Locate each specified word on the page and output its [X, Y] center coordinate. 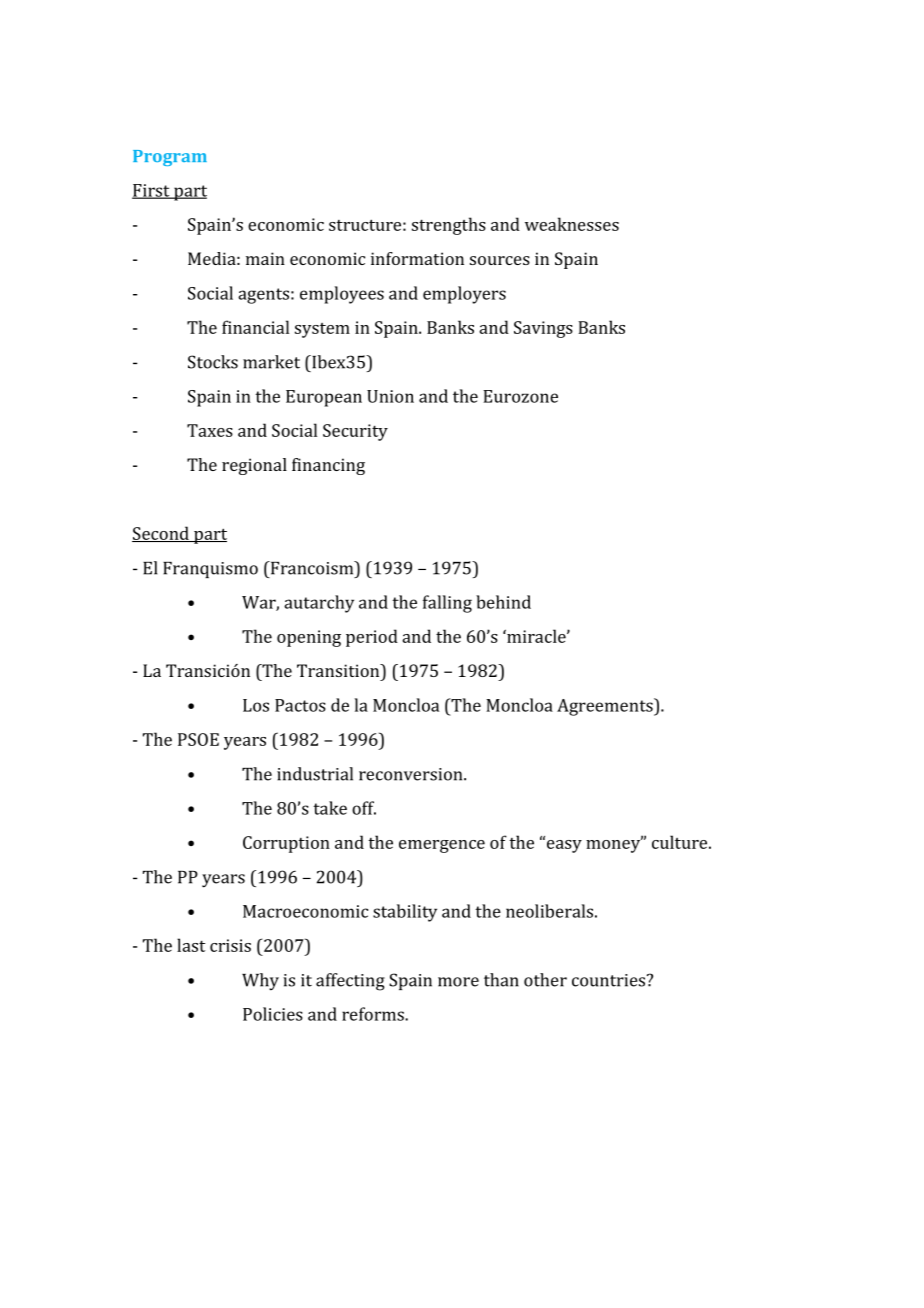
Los [256, 705]
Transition [339, 670]
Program [170, 158]
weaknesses [572, 224]
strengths [449, 226]
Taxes [210, 430]
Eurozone [520, 396]
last [191, 945]
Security [355, 432]
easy [564, 846]
